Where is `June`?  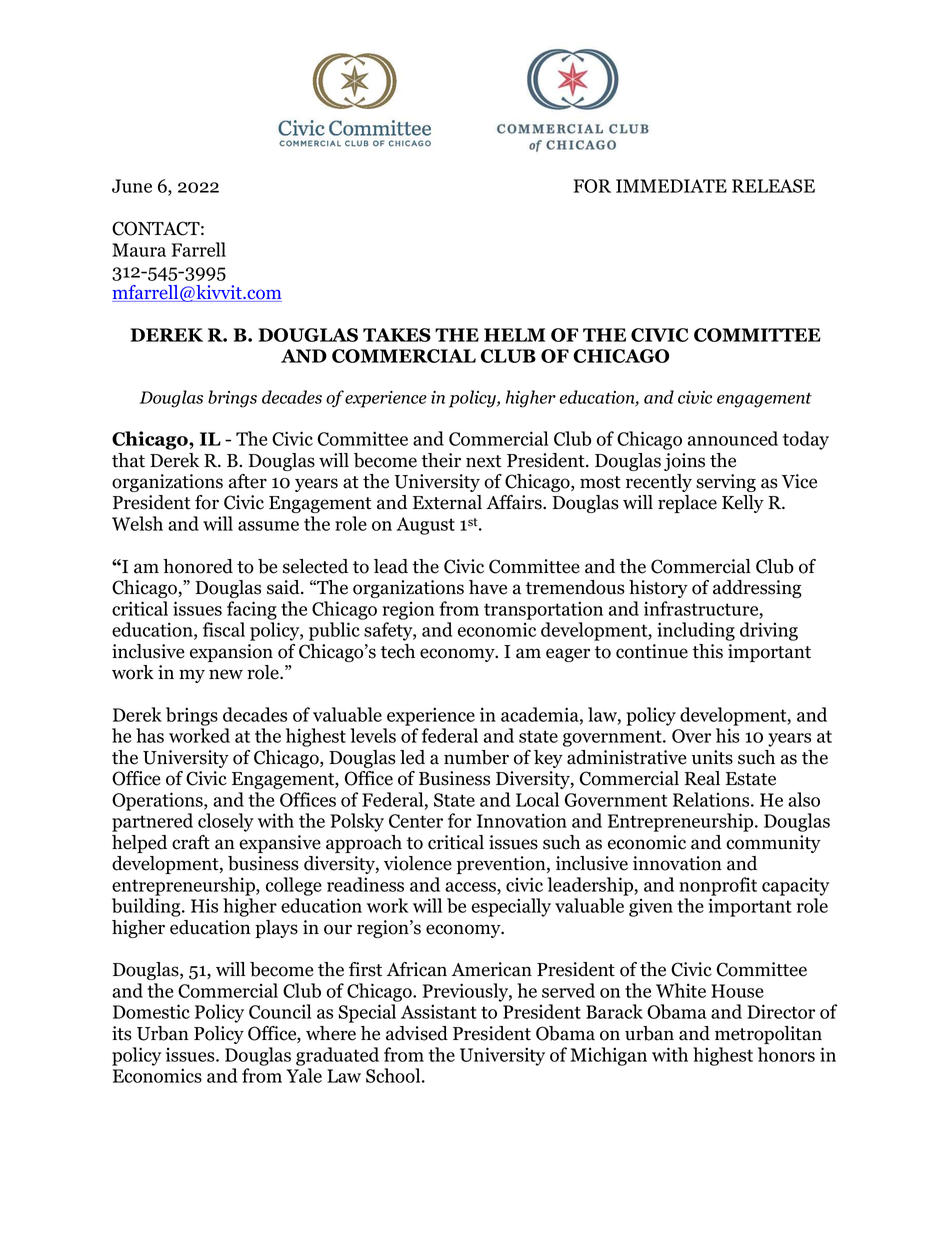 June is located at coordinates (132, 186).
